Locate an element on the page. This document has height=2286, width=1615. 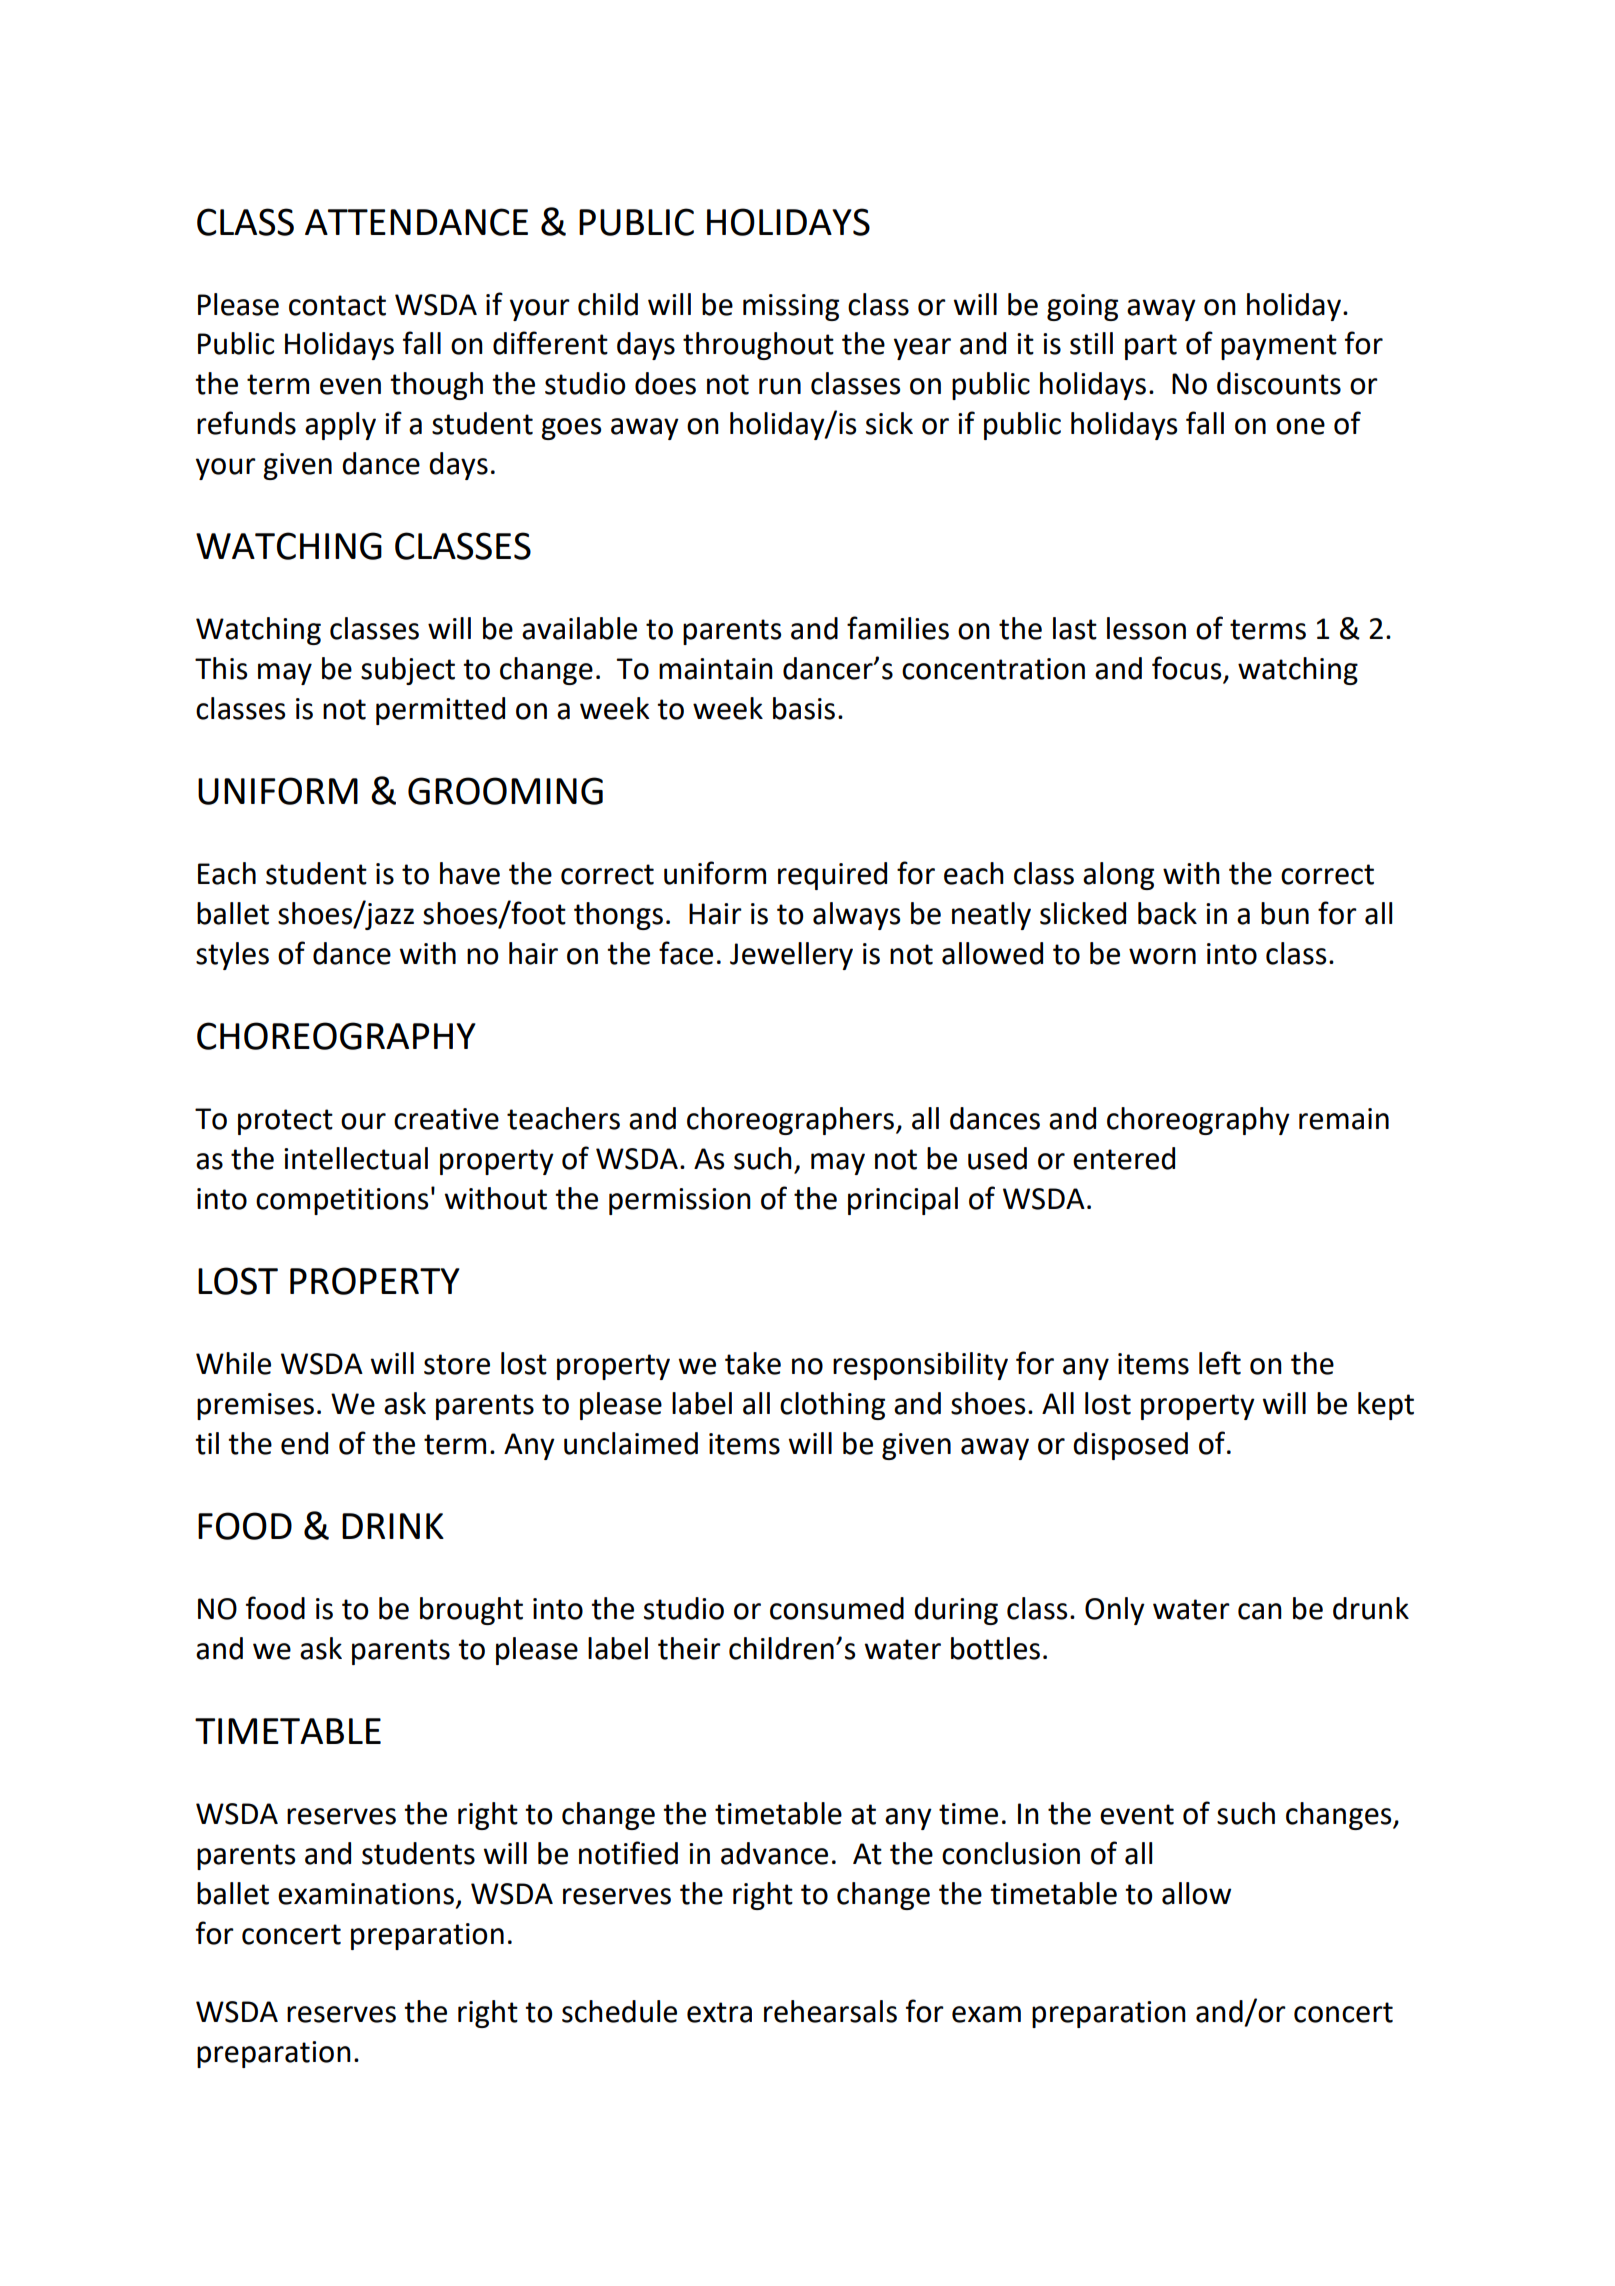
contact is located at coordinates (337, 305).
